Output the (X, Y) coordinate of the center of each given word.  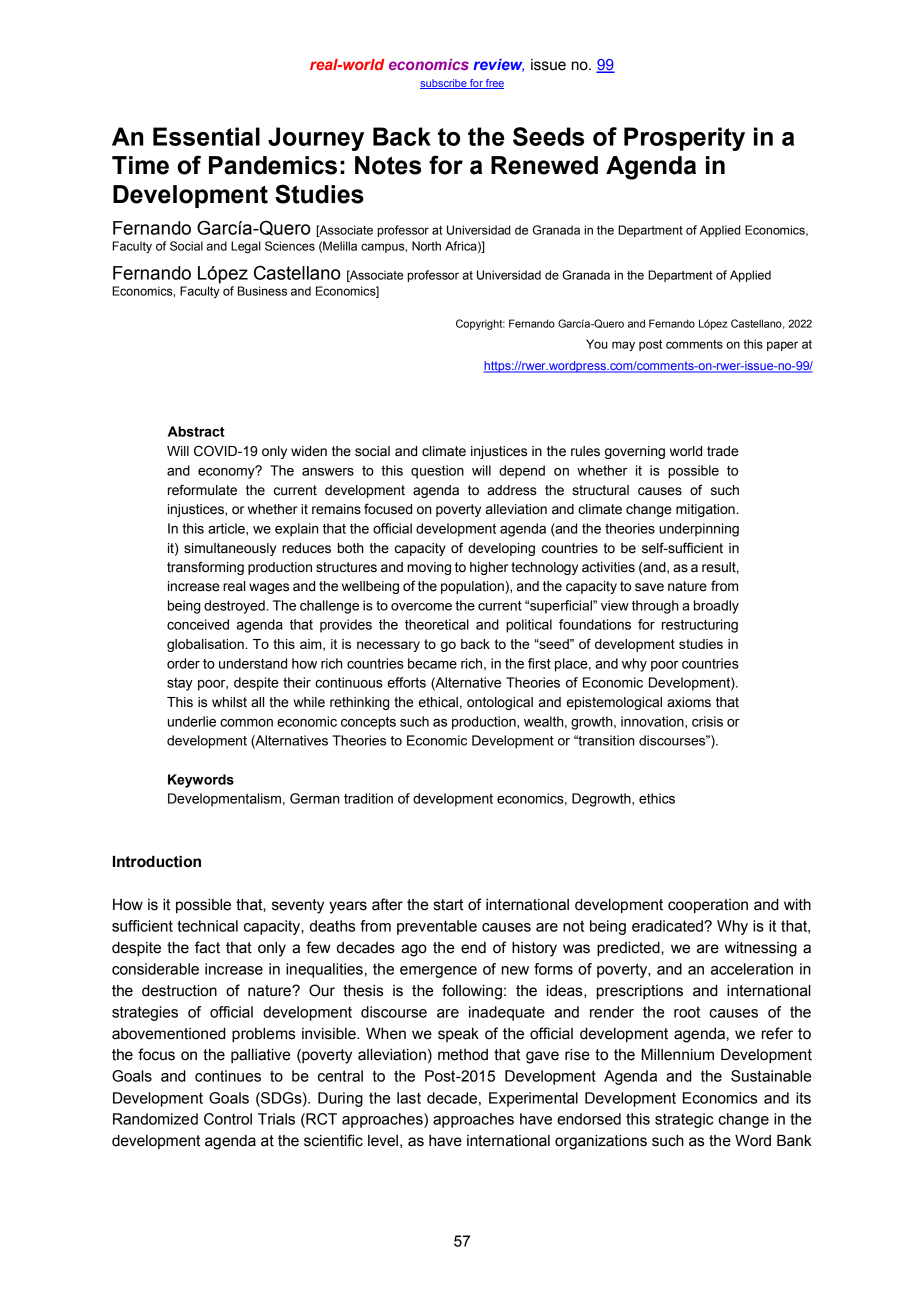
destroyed (235, 607)
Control (228, 1119)
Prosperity (684, 139)
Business (262, 291)
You (597, 344)
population (473, 587)
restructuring (700, 626)
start (448, 905)
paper (782, 346)
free (494, 84)
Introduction (157, 862)
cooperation (708, 906)
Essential (206, 136)
